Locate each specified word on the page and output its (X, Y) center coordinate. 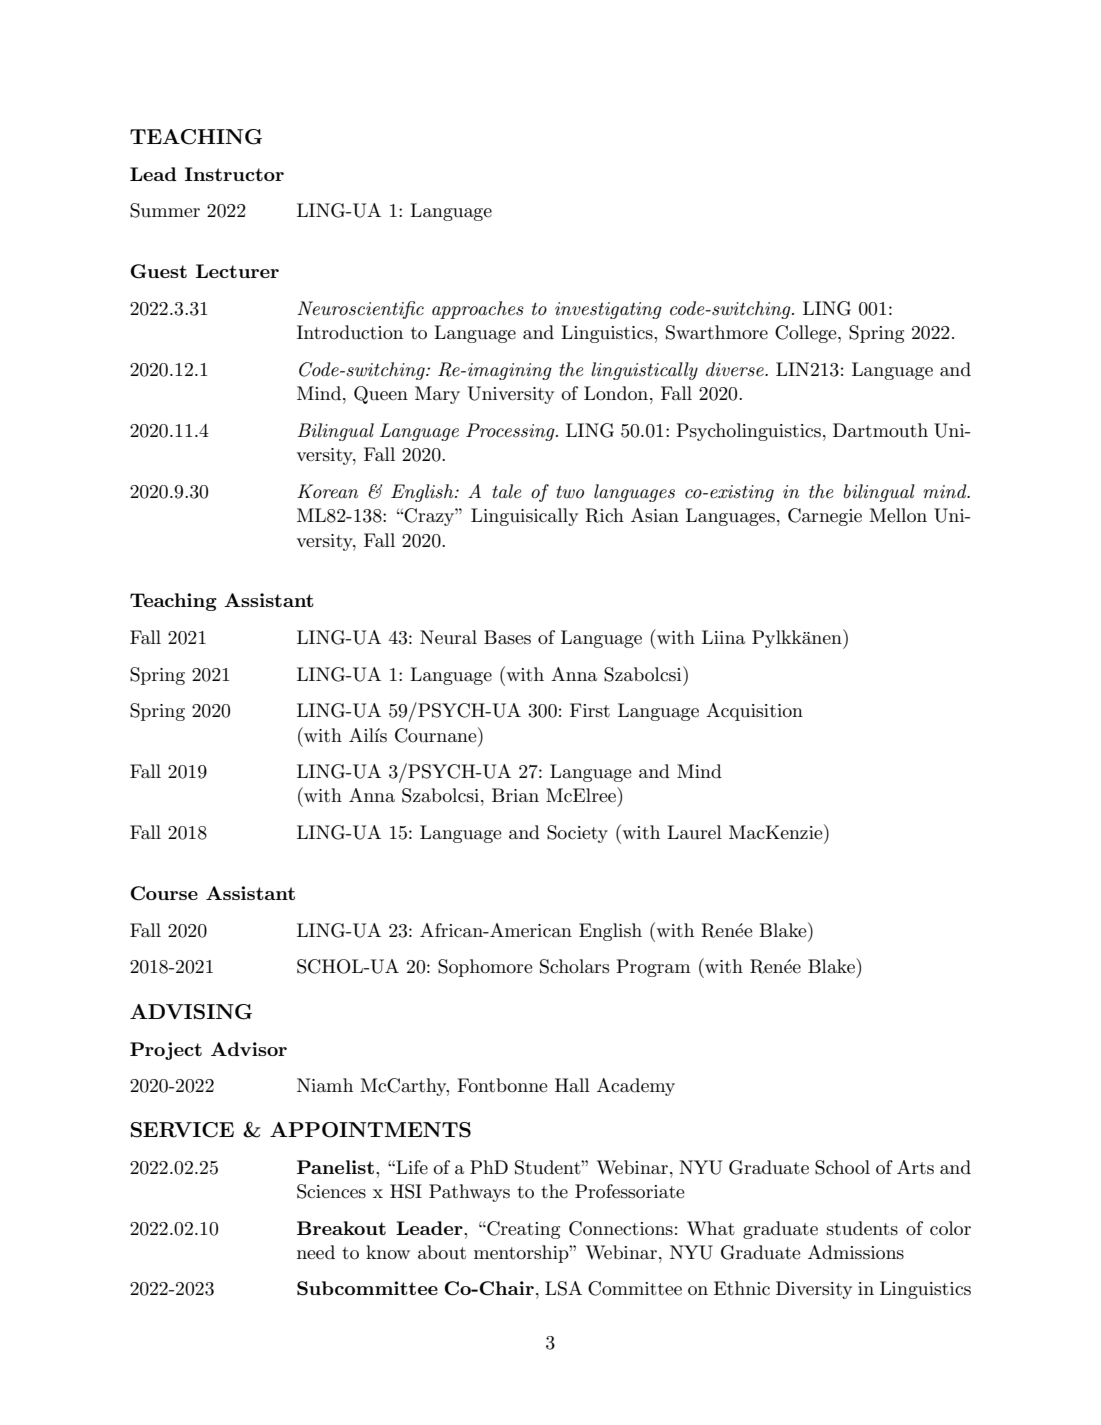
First (590, 710)
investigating (608, 310)
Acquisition (754, 712)
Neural (448, 637)
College (807, 334)
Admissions (856, 1252)
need (316, 1252)
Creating (522, 1230)
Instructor (234, 174)
